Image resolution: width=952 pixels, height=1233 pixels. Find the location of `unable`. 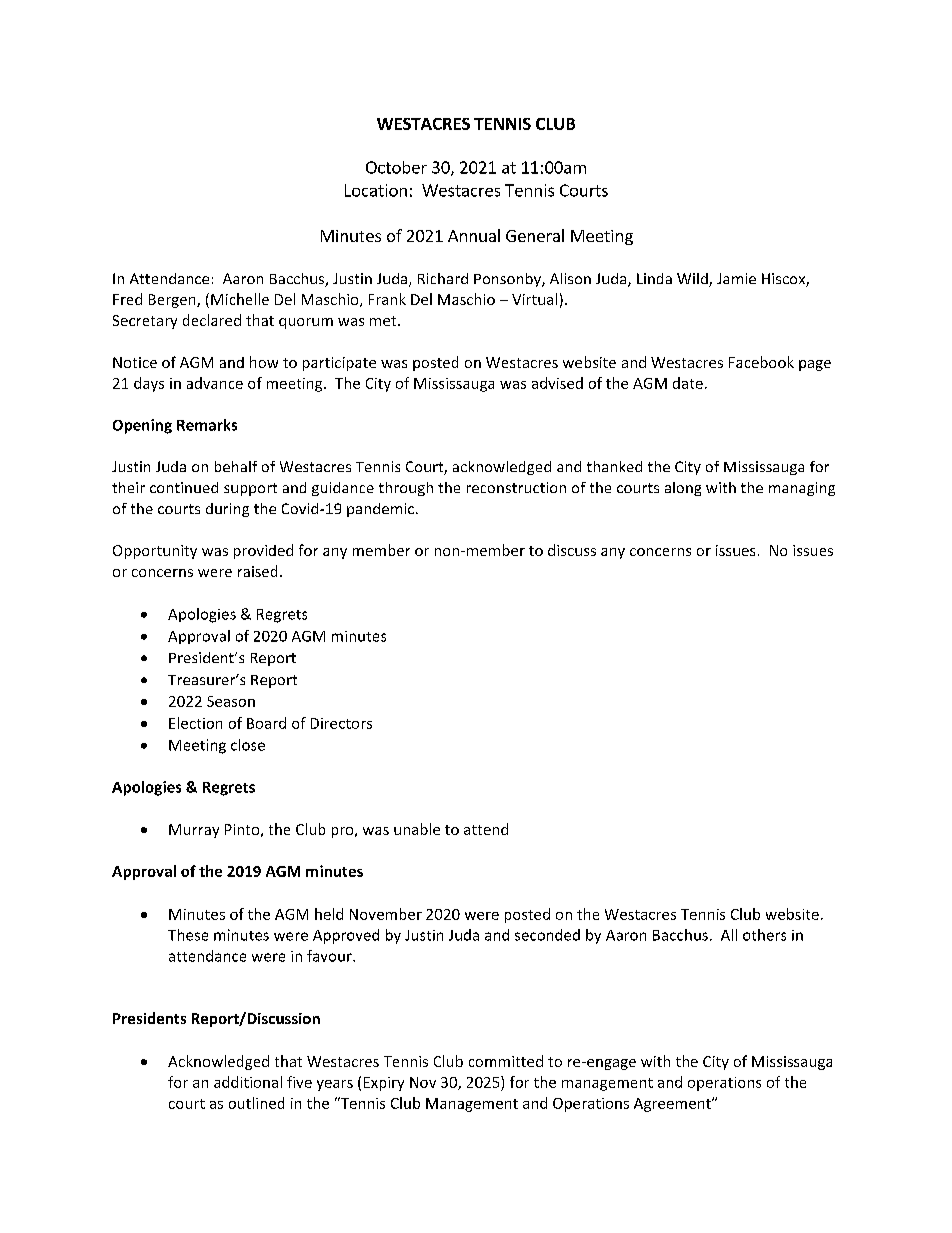

unable is located at coordinates (417, 829).
